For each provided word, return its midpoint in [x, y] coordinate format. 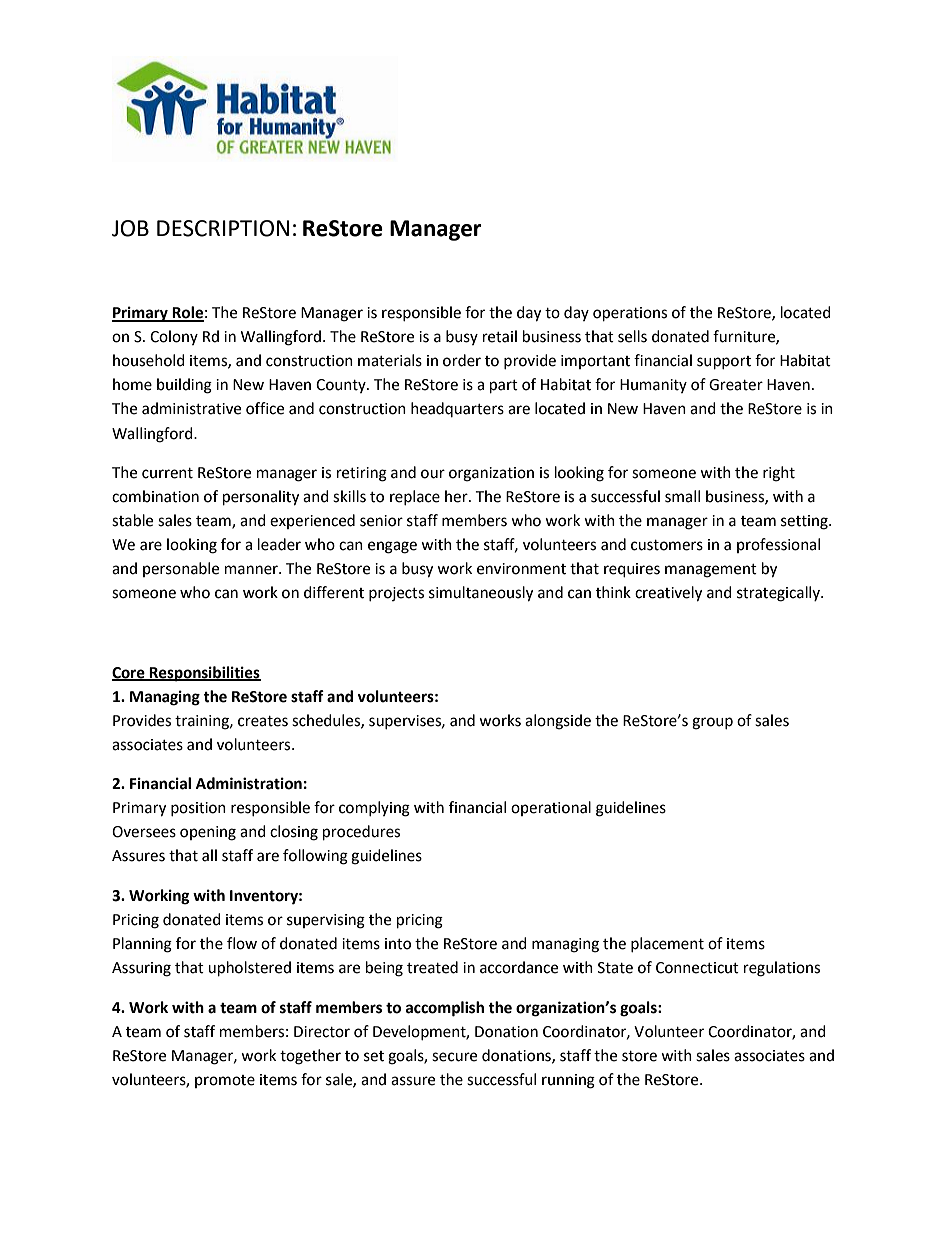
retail [500, 336]
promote [225, 1081]
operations [630, 314]
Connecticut [697, 968]
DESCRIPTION [223, 228]
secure [454, 1057]
